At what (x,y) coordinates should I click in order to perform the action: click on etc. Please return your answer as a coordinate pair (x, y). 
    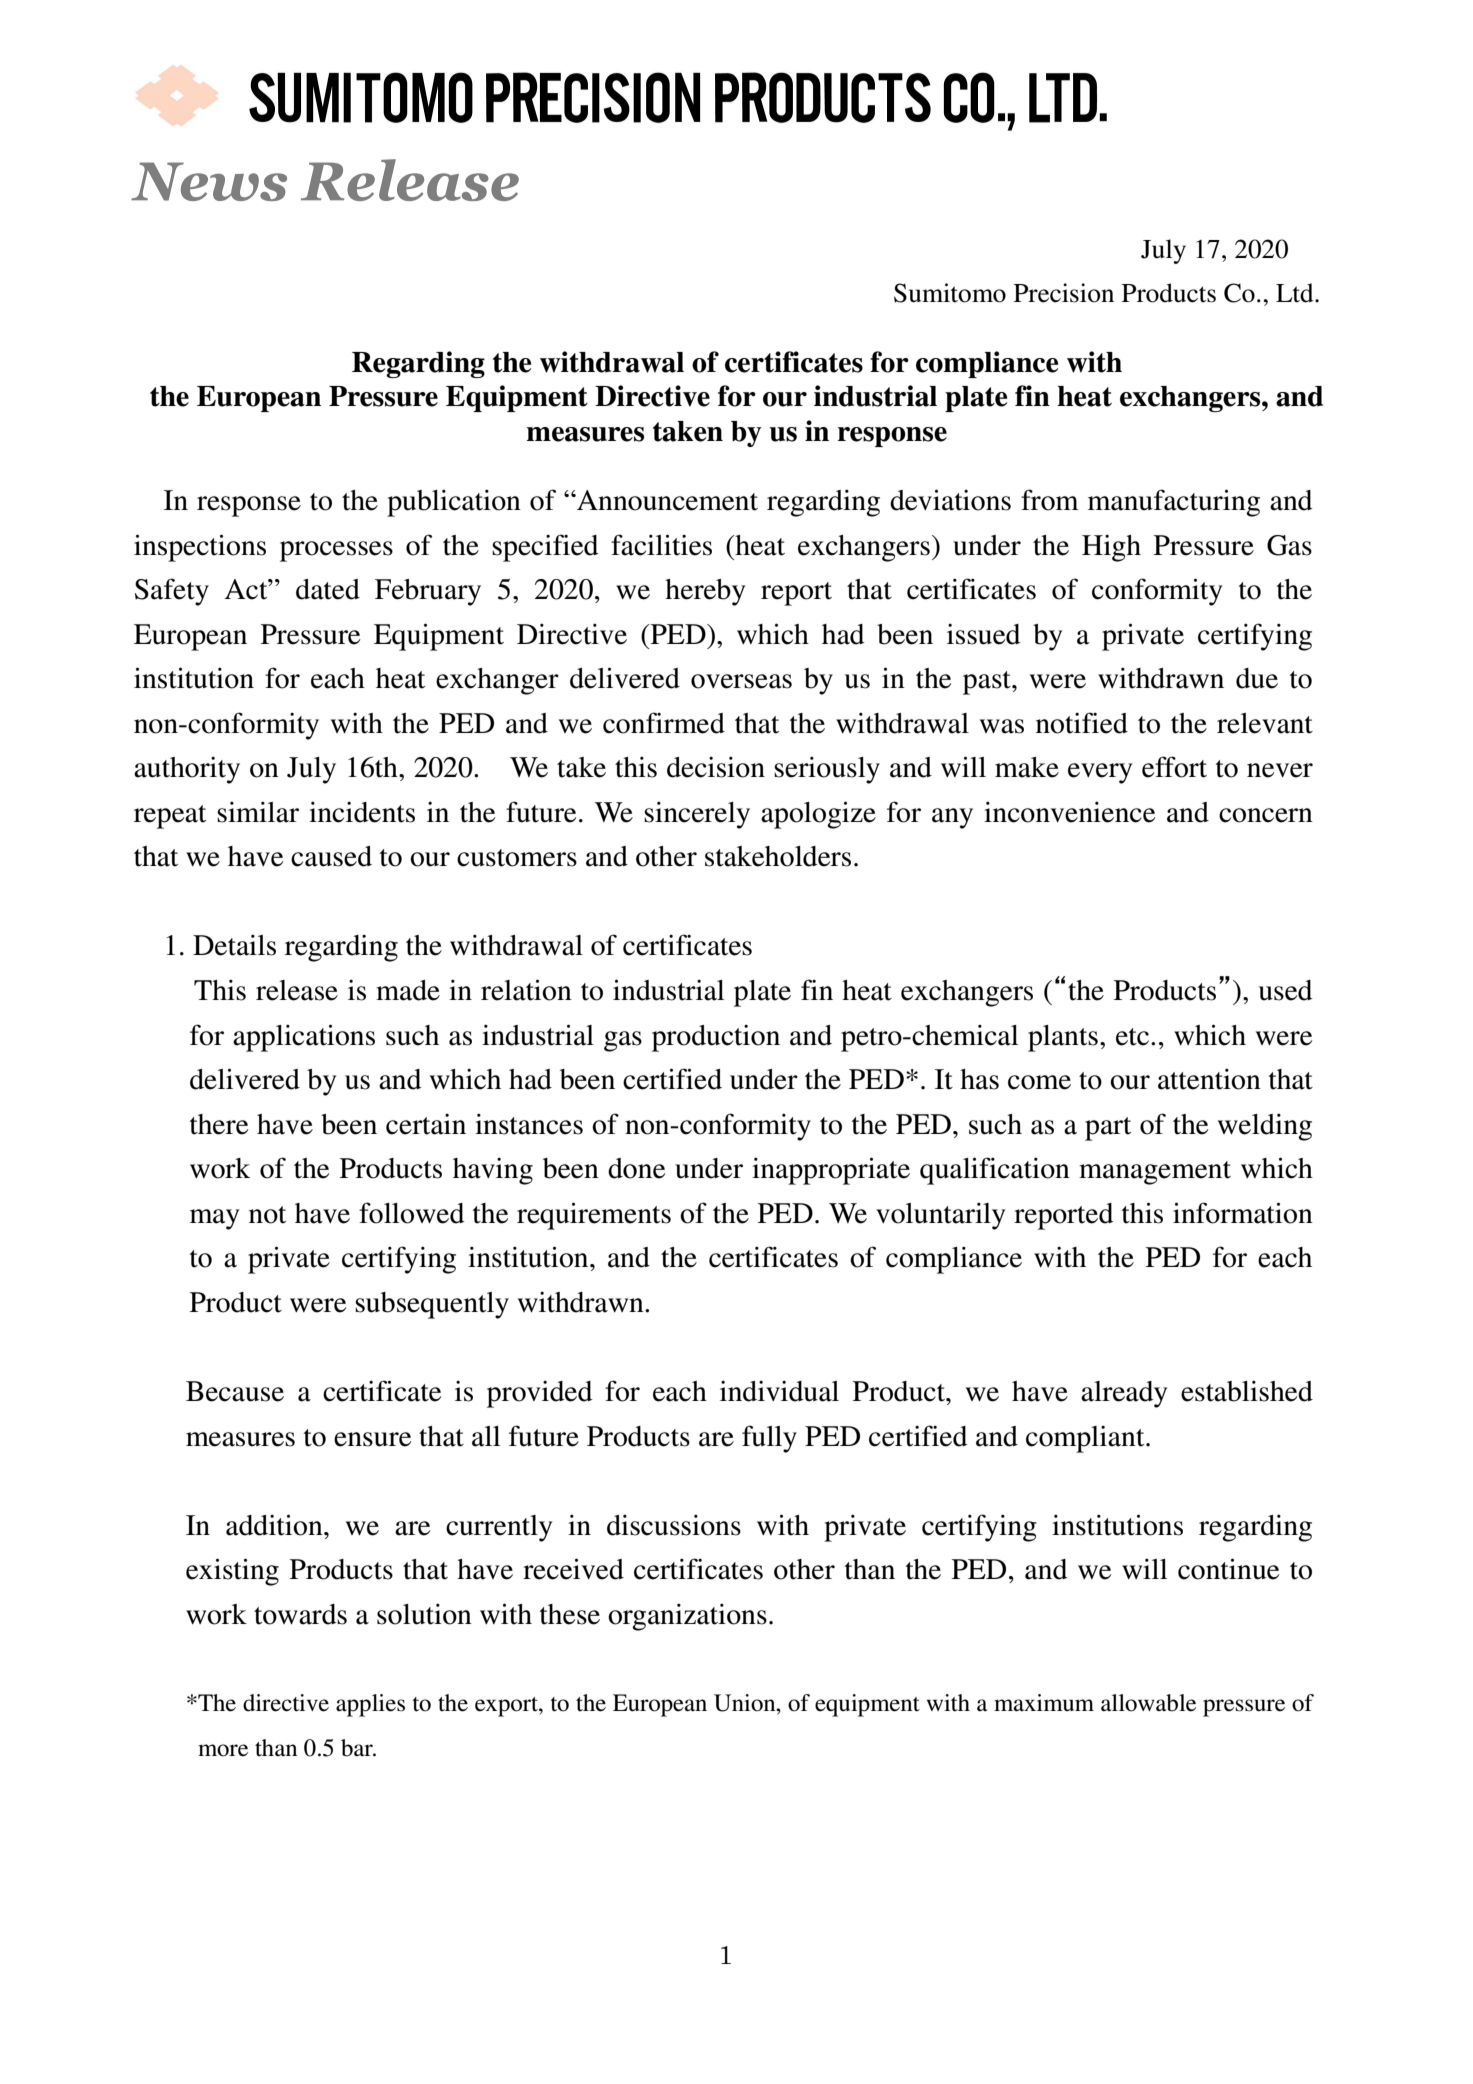
    Looking at the image, I should click on (1132, 1037).
